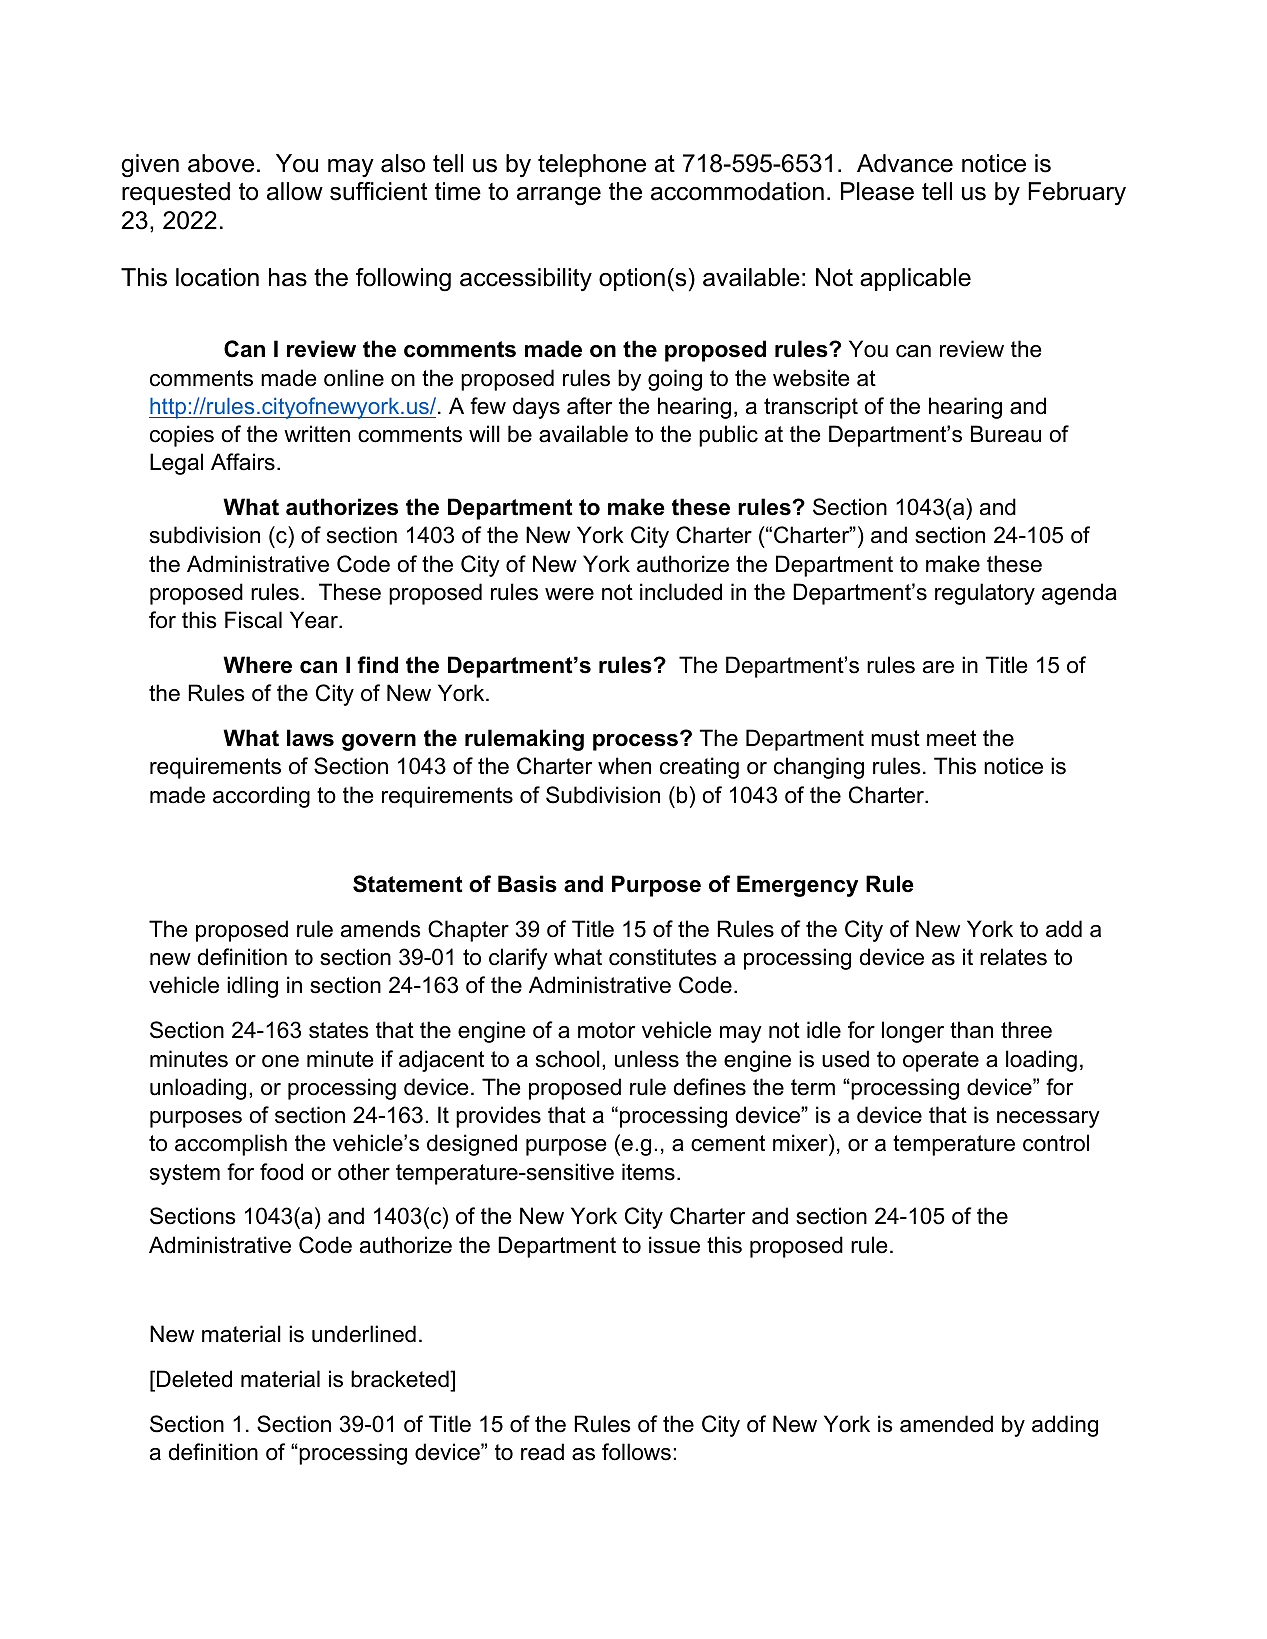 This document has height=1639, width=1267. What do you see at coordinates (636, 1452) in the document?
I see `follows` at bounding box center [636, 1452].
